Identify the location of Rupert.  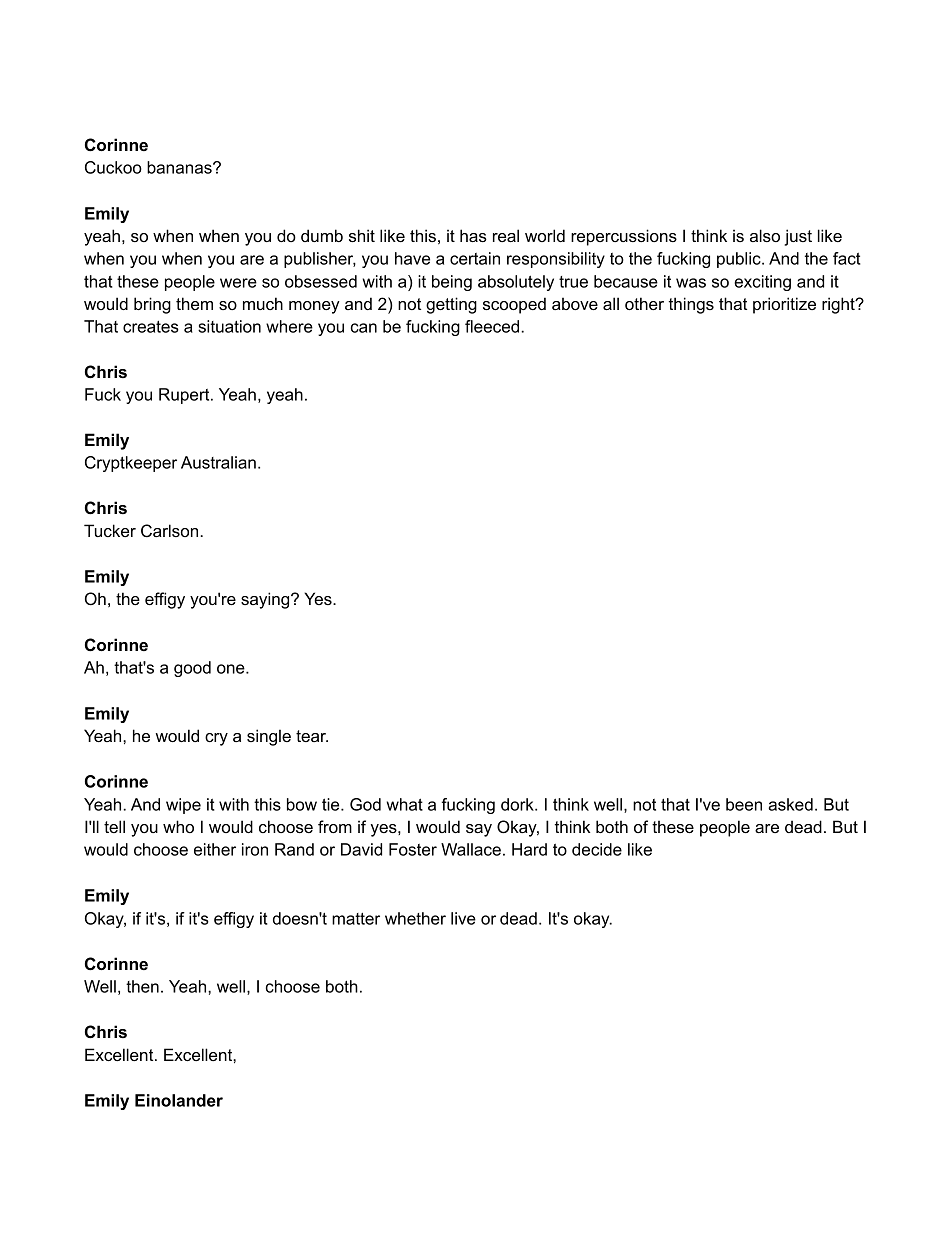
(185, 396).
